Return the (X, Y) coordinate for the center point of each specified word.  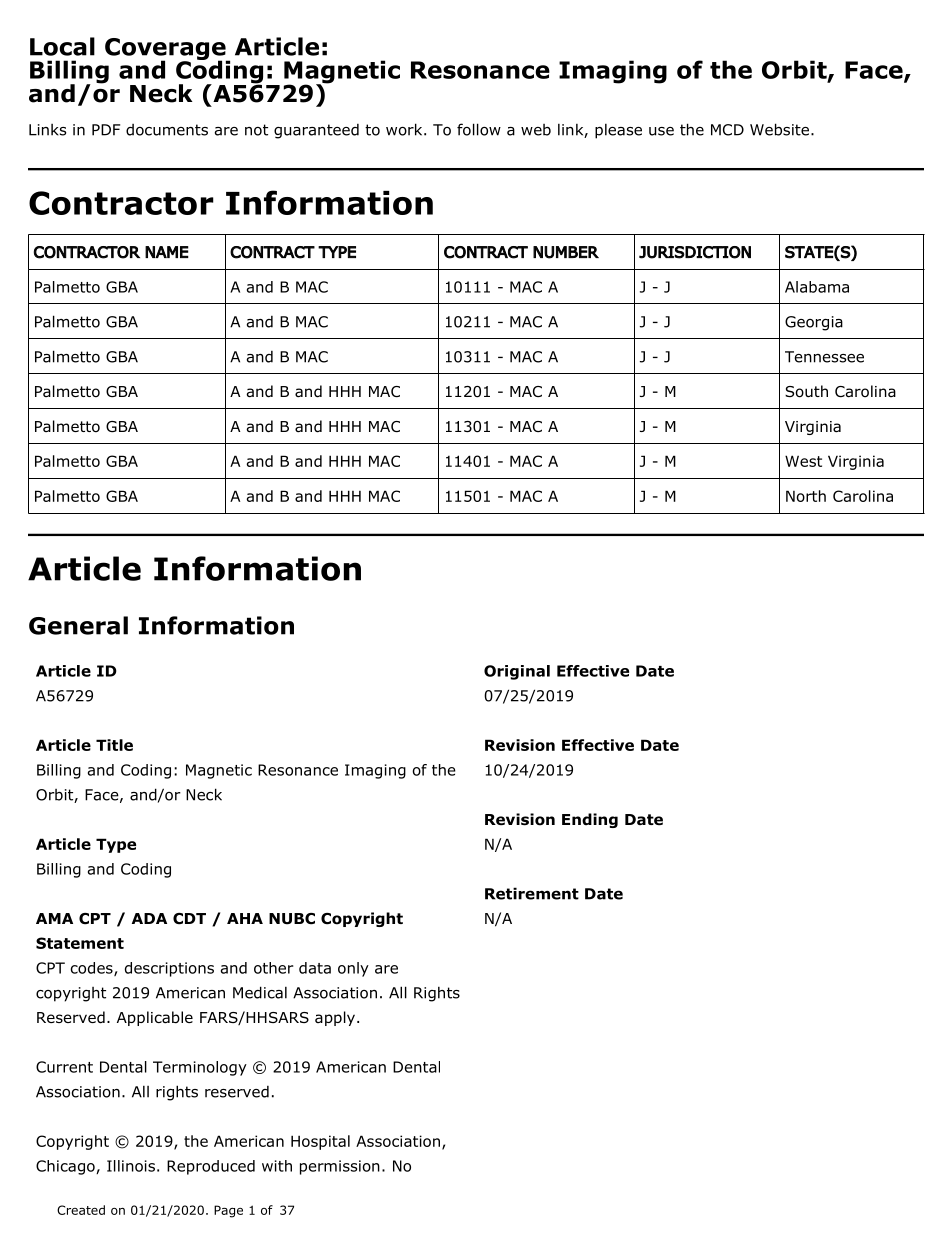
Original (517, 672)
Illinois (131, 1166)
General (78, 625)
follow (479, 129)
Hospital (320, 1142)
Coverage (166, 50)
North (806, 496)
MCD (727, 130)
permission (340, 1167)
